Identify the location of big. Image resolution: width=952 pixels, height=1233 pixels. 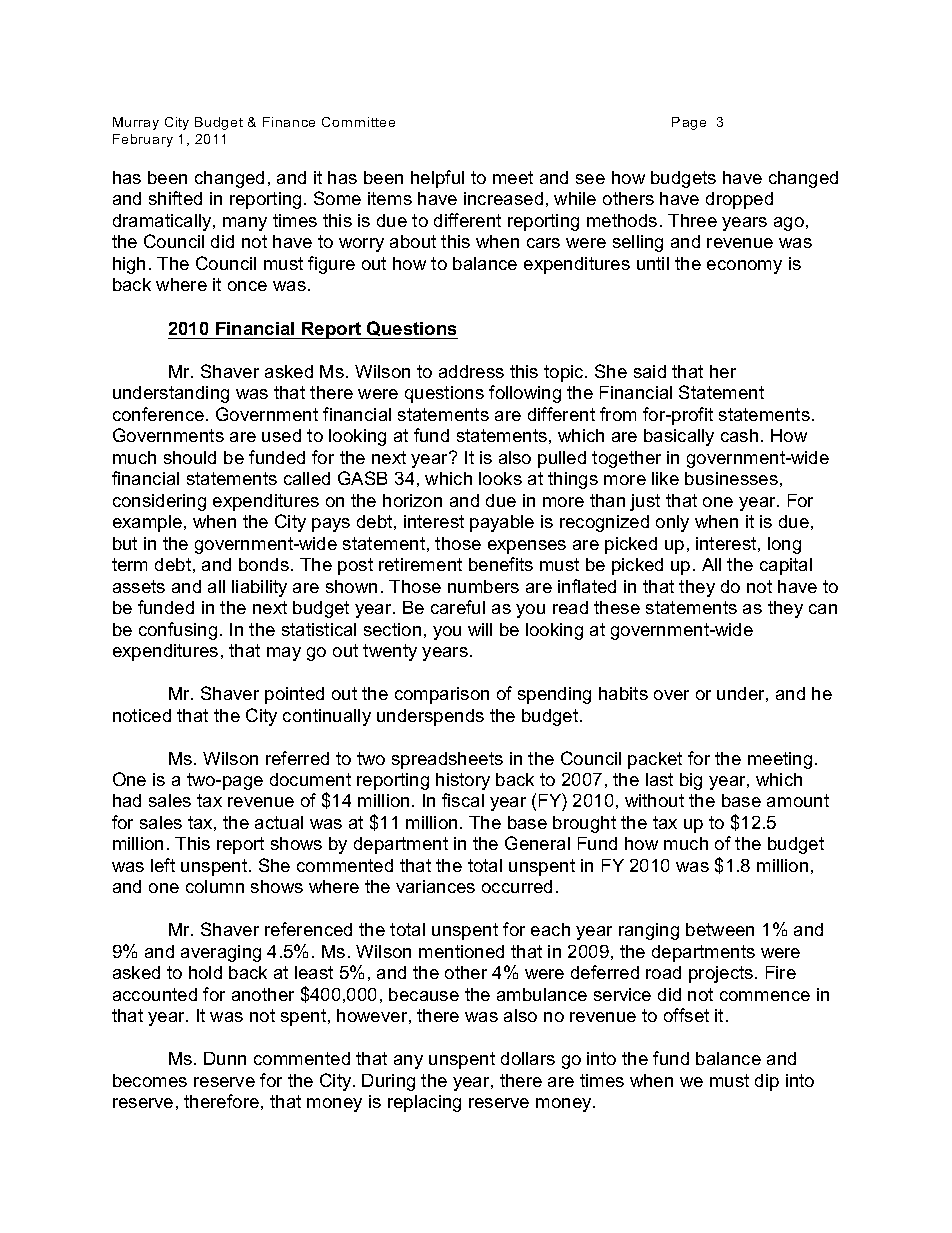
(691, 781).
